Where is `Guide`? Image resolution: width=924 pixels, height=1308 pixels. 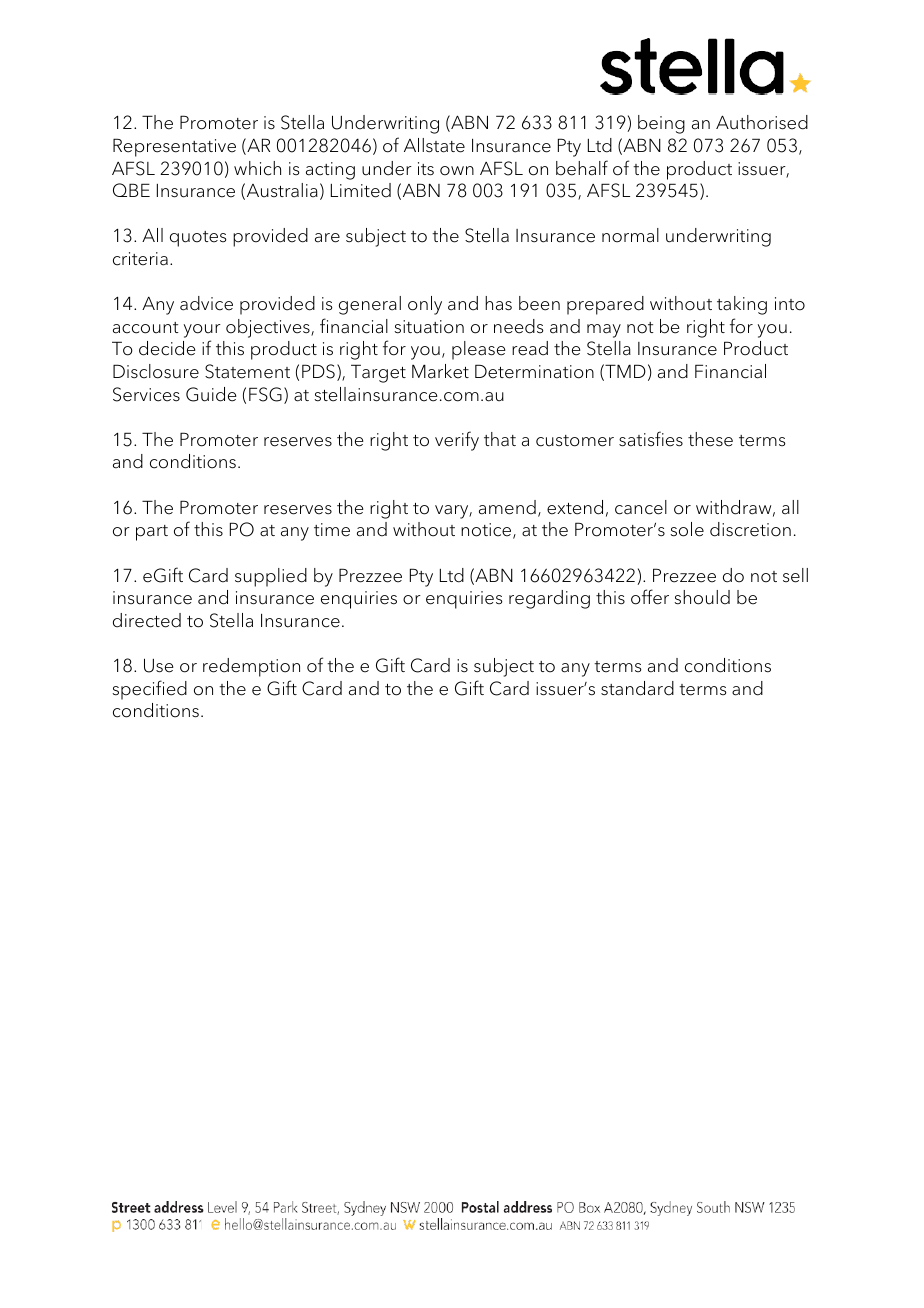 Guide is located at coordinates (211, 394).
